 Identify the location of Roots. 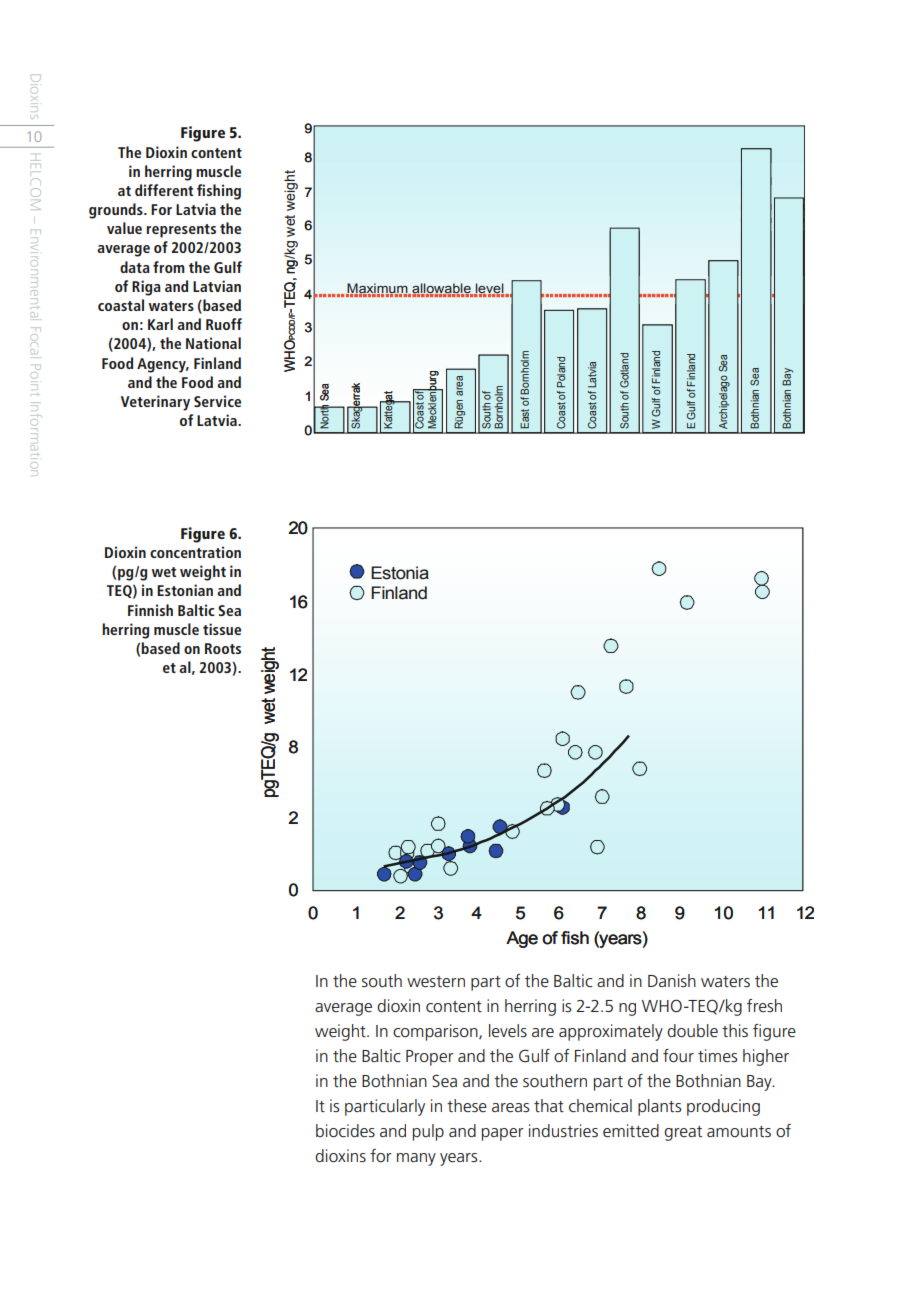
(223, 648).
